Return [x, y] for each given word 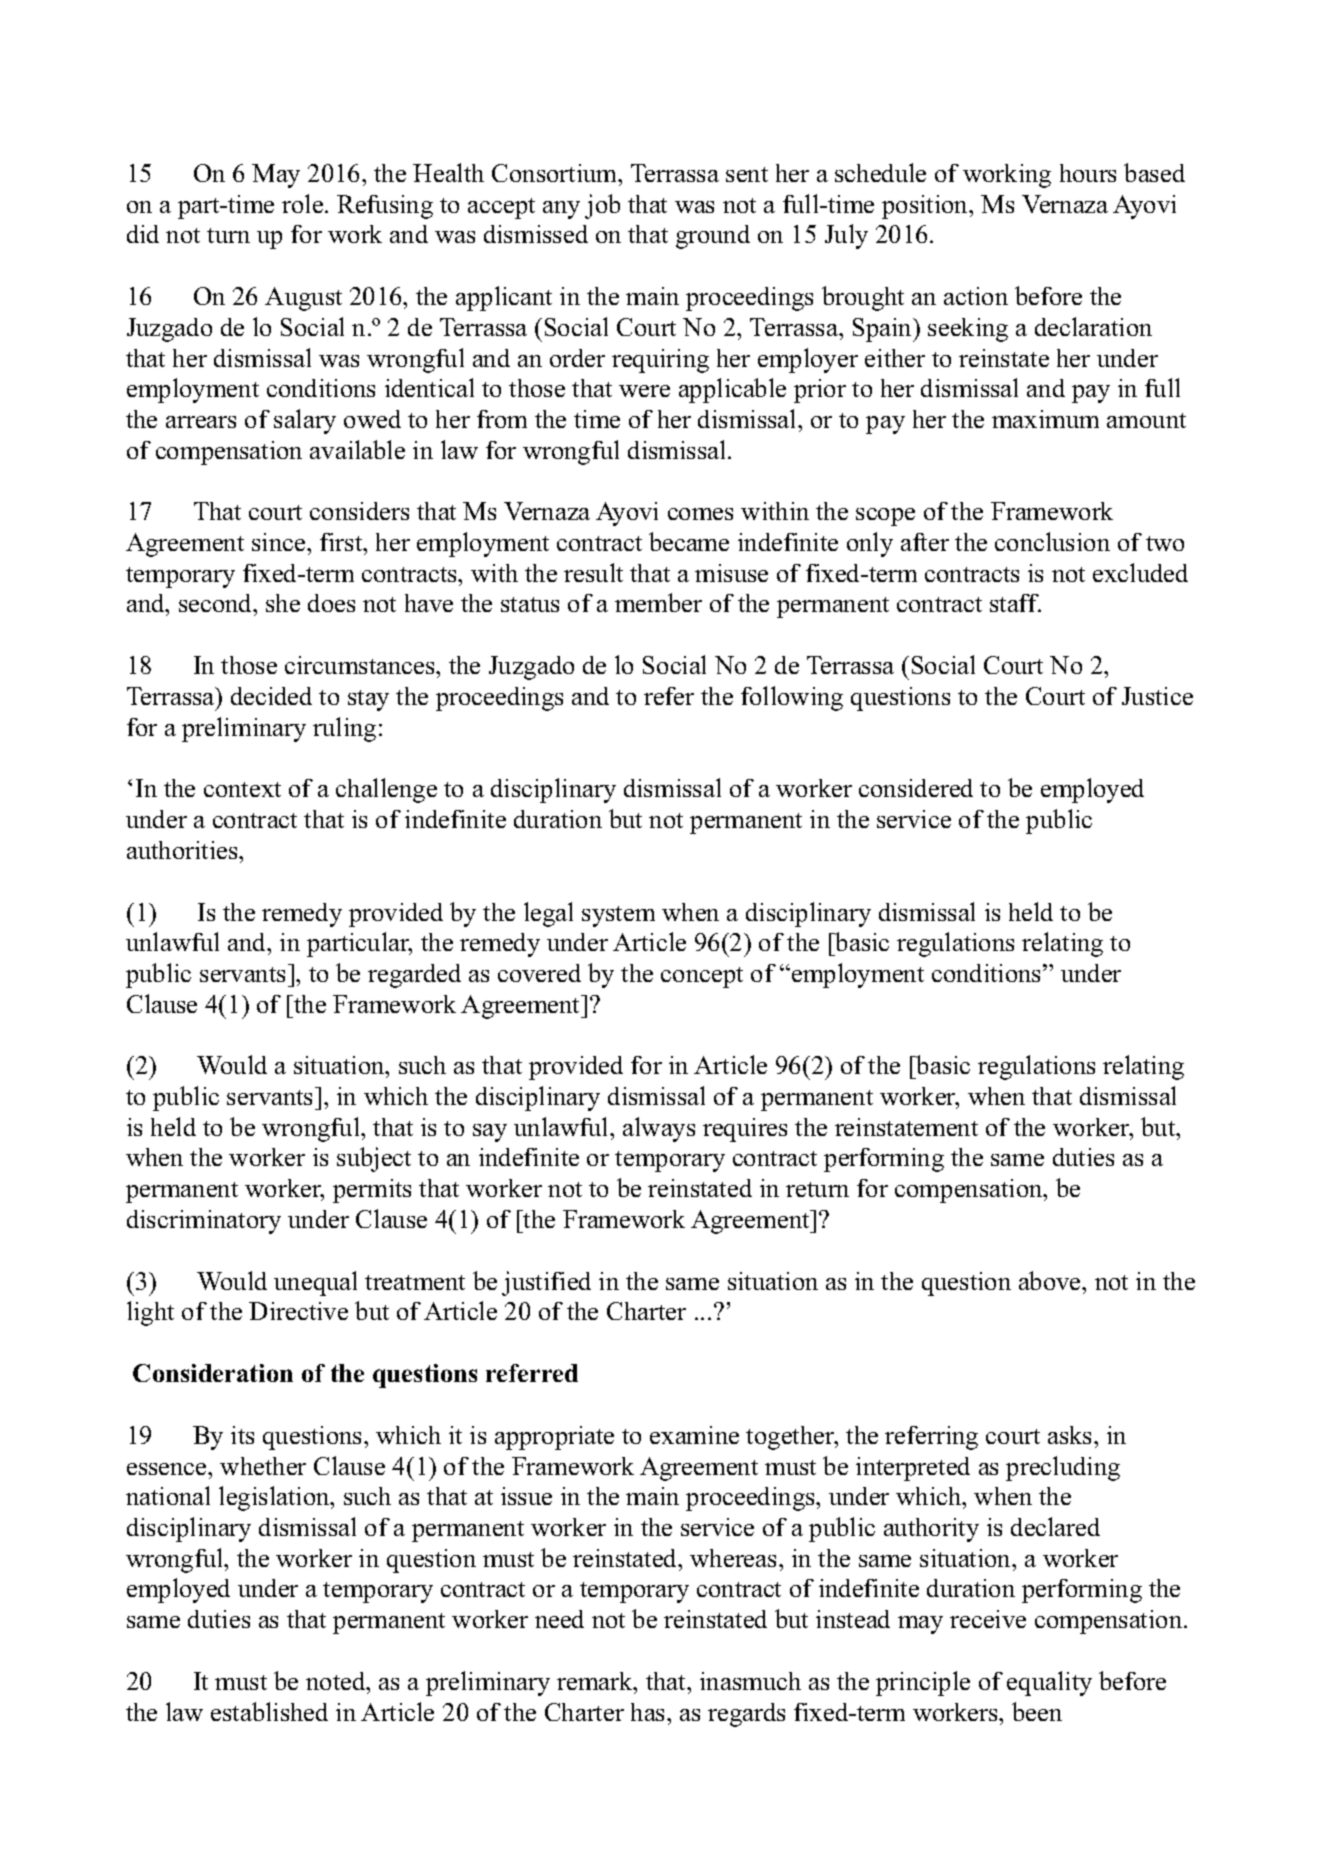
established [269, 1711]
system [618, 916]
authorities [183, 850]
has [649, 1712]
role [304, 203]
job [602, 206]
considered [916, 788]
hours [1088, 173]
